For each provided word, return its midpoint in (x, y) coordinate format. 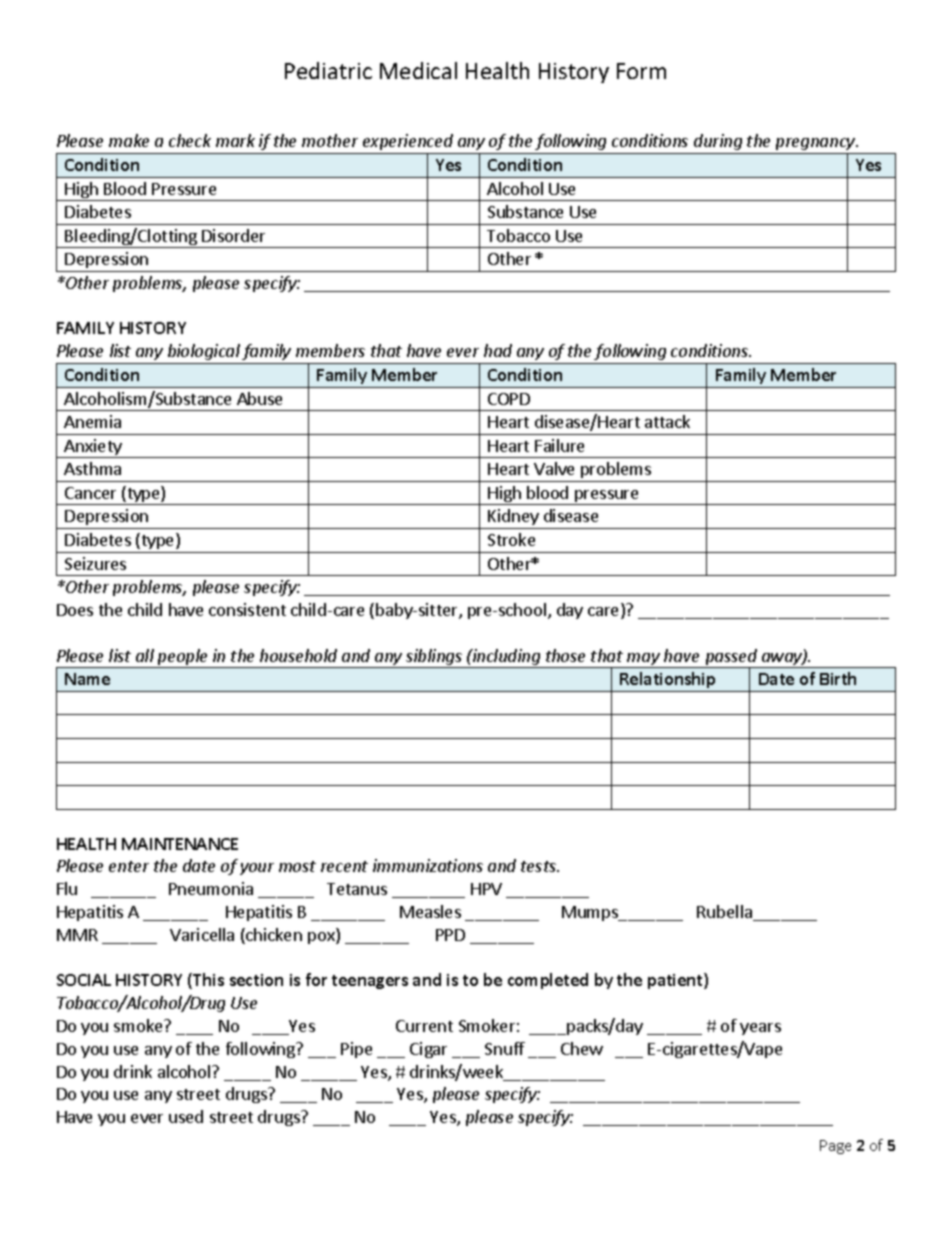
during (718, 144)
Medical (418, 70)
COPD (509, 399)
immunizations (428, 865)
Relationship (667, 680)
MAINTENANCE (180, 844)
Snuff (505, 1048)
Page (835, 1147)
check (190, 140)
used (186, 1116)
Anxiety (93, 448)
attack (667, 421)
